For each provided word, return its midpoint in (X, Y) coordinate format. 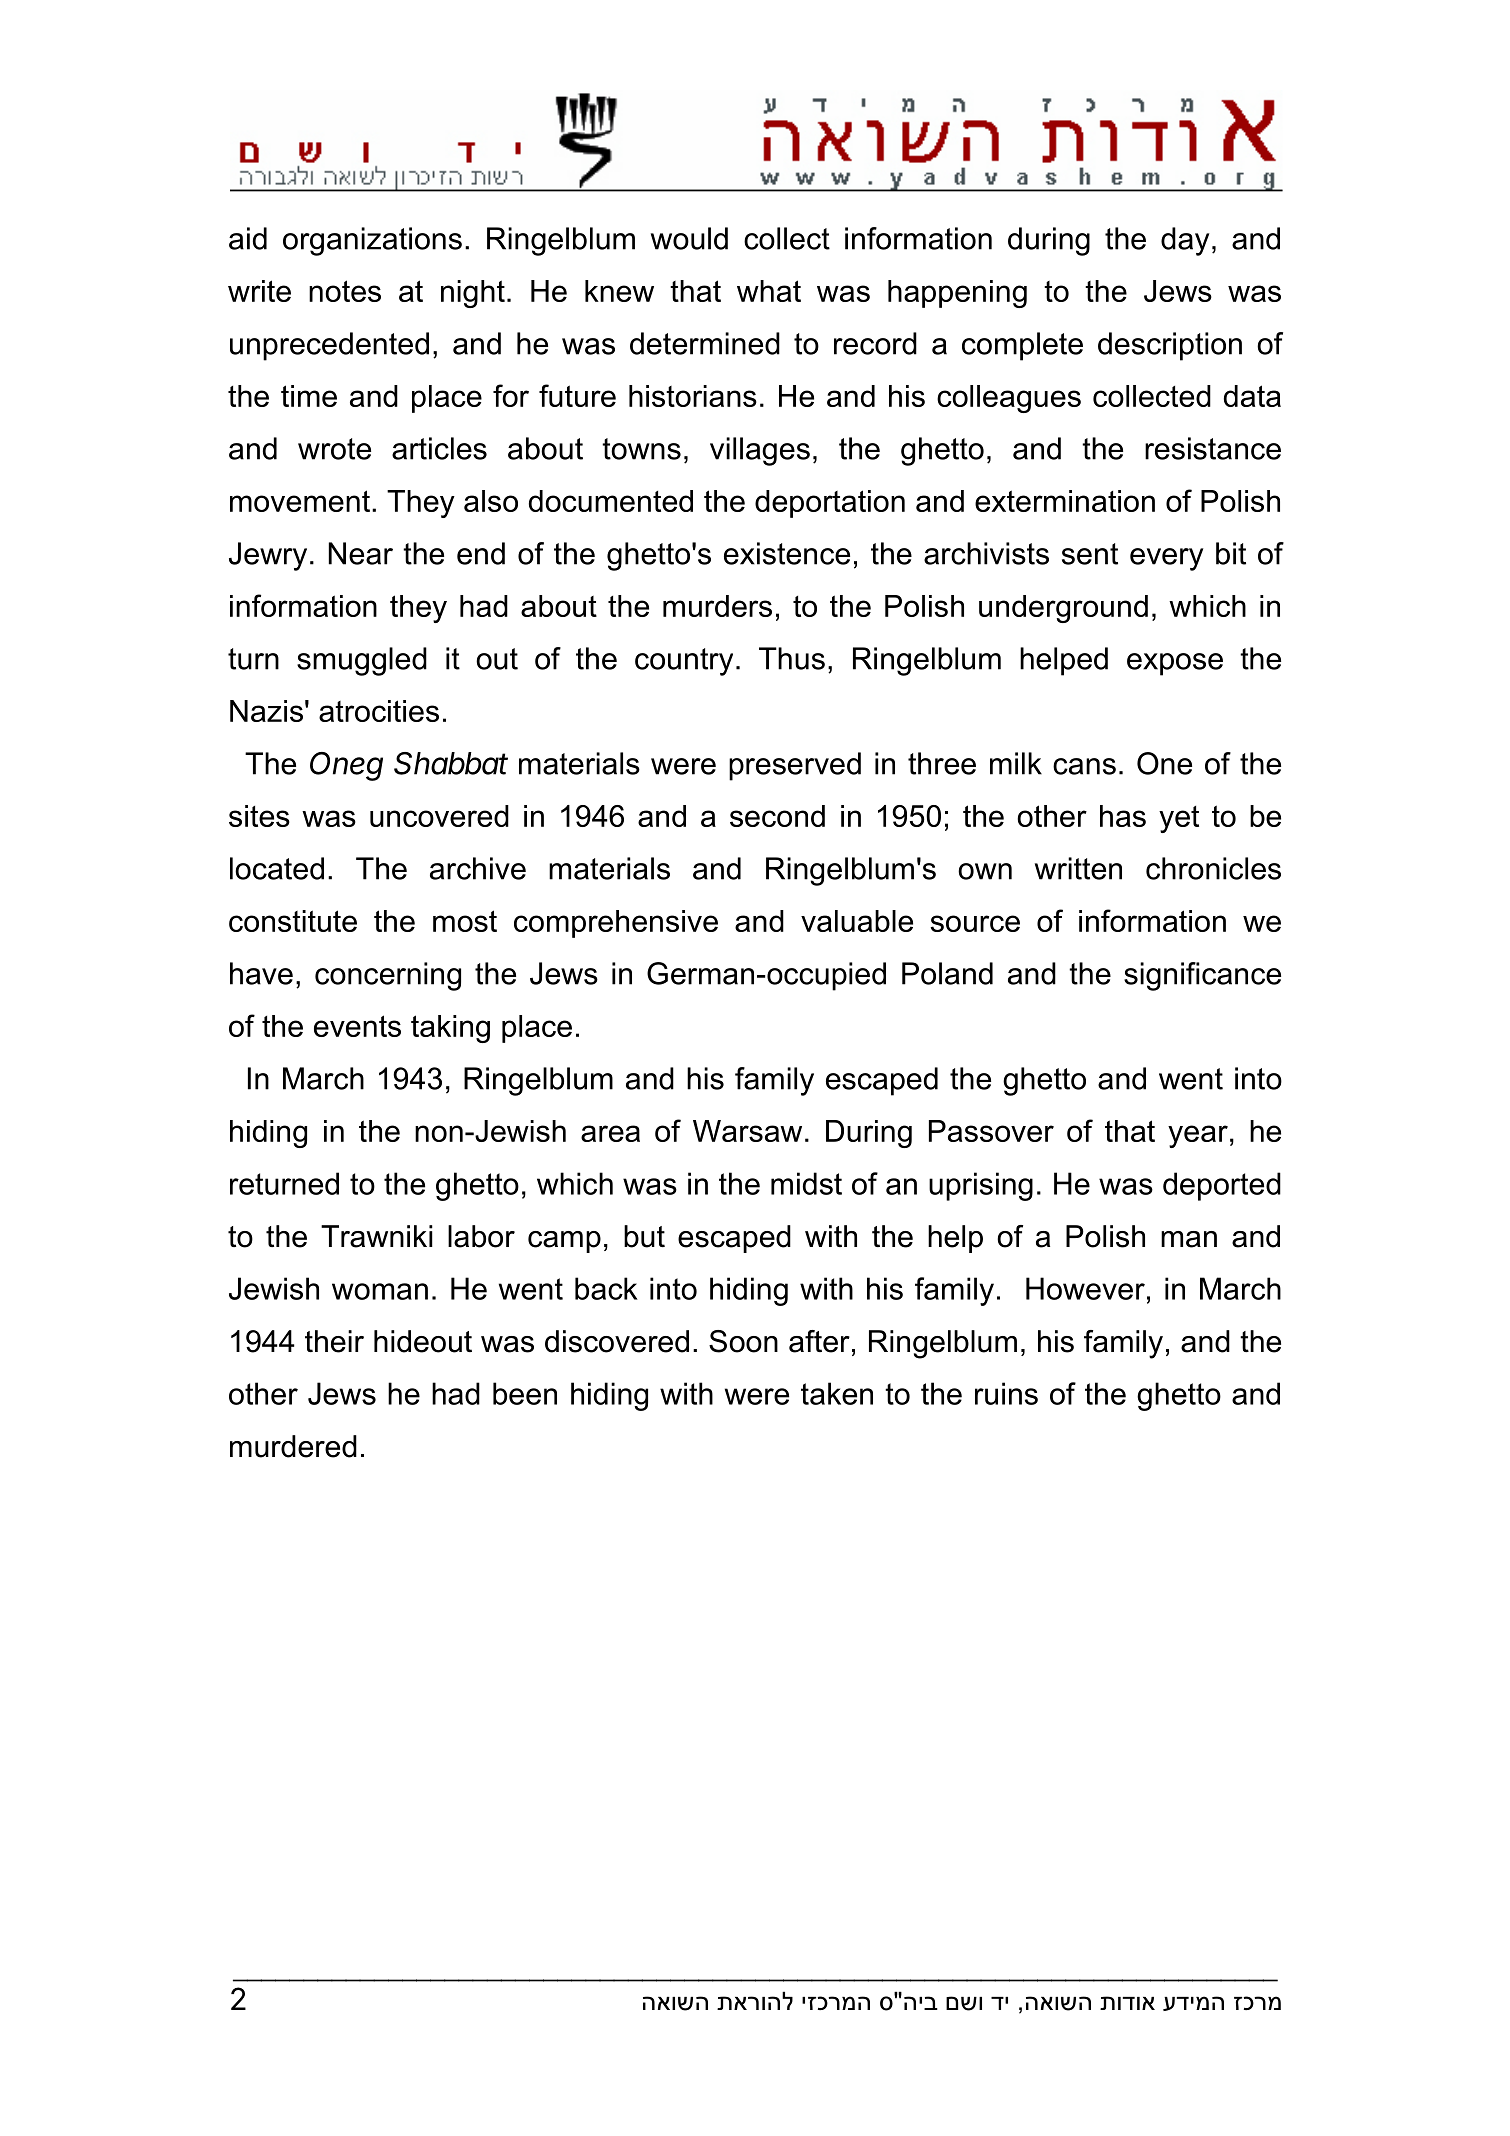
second (777, 816)
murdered (293, 1446)
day (1185, 241)
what (769, 291)
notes (345, 291)
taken (837, 1393)
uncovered (439, 816)
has (1123, 816)
